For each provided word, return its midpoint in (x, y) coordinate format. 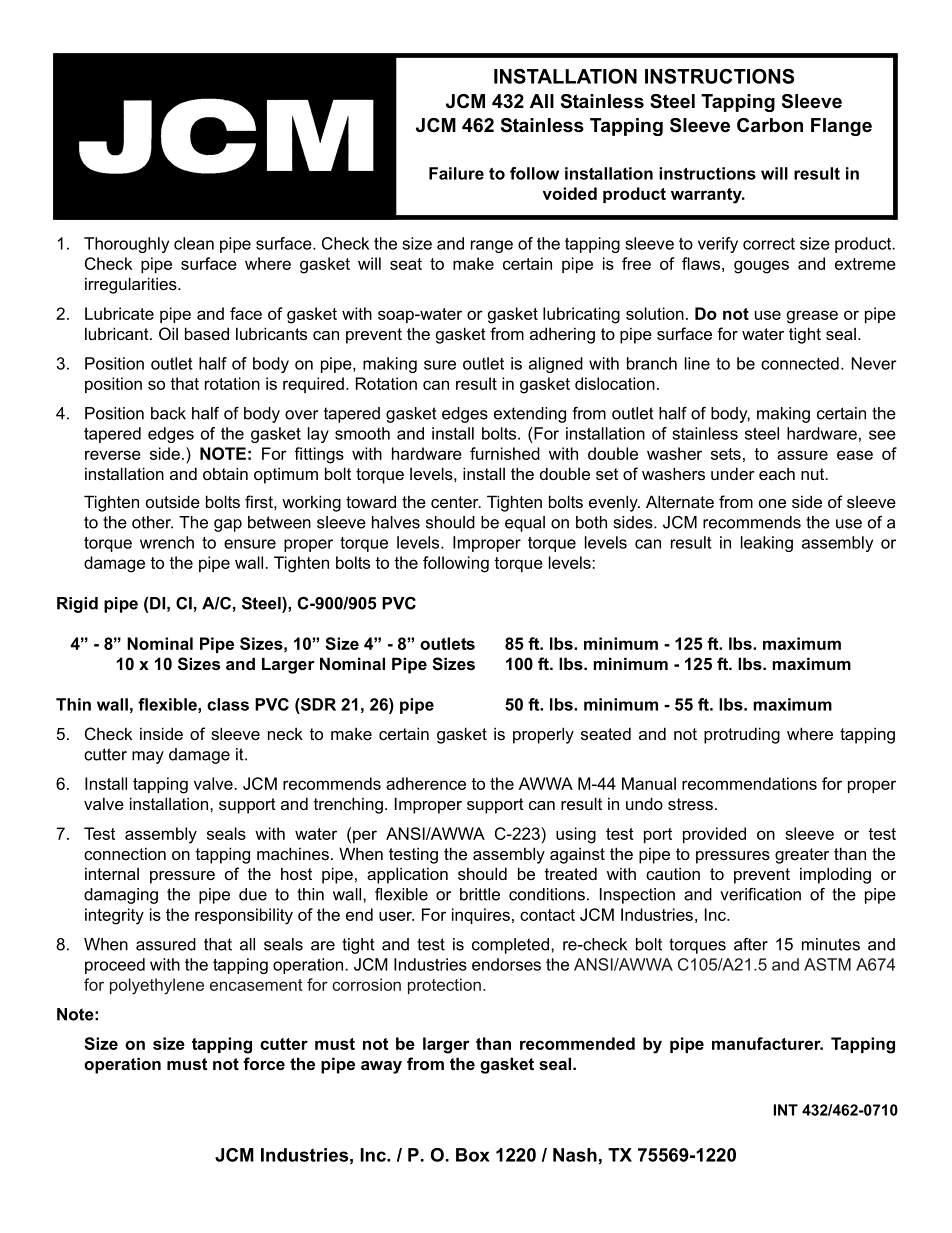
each (777, 473)
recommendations (749, 783)
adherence (426, 783)
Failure (456, 173)
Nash (575, 1155)
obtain (225, 473)
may (148, 757)
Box (473, 1155)
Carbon (770, 125)
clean (194, 243)
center (456, 502)
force (264, 1063)
